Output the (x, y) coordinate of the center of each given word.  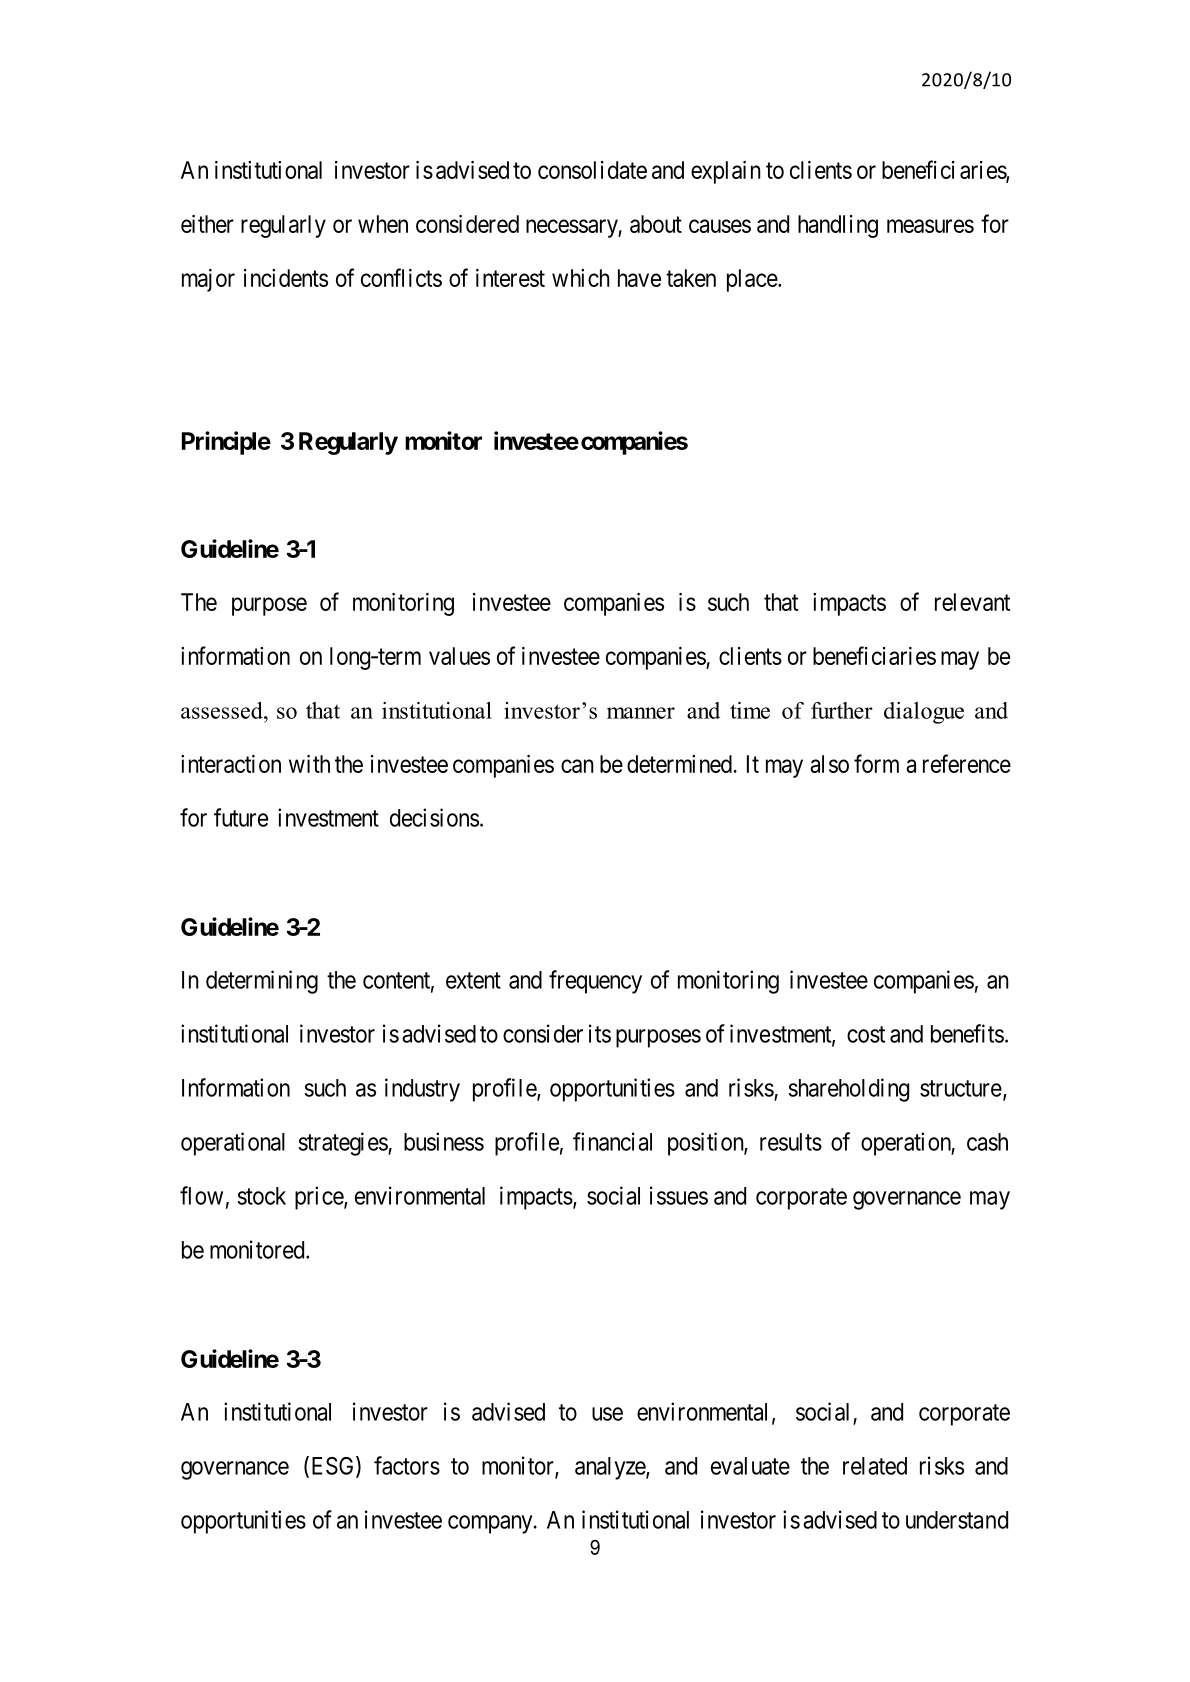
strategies (344, 1144)
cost (866, 1034)
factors (407, 1465)
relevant (972, 602)
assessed (223, 710)
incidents (286, 278)
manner (641, 713)
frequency (595, 982)
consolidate (592, 170)
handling (838, 226)
